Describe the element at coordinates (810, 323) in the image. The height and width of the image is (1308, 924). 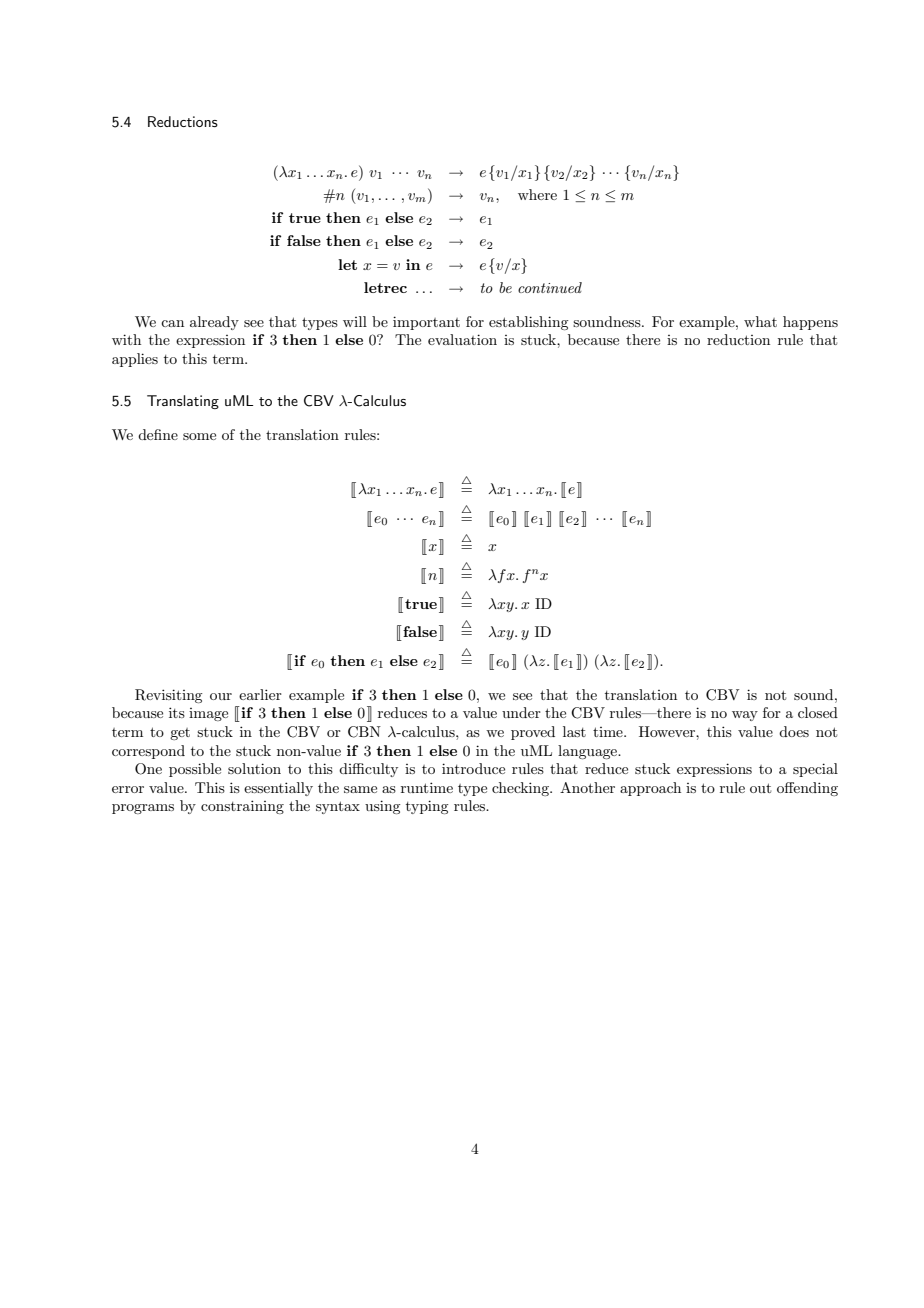
I see `happens` at that location.
